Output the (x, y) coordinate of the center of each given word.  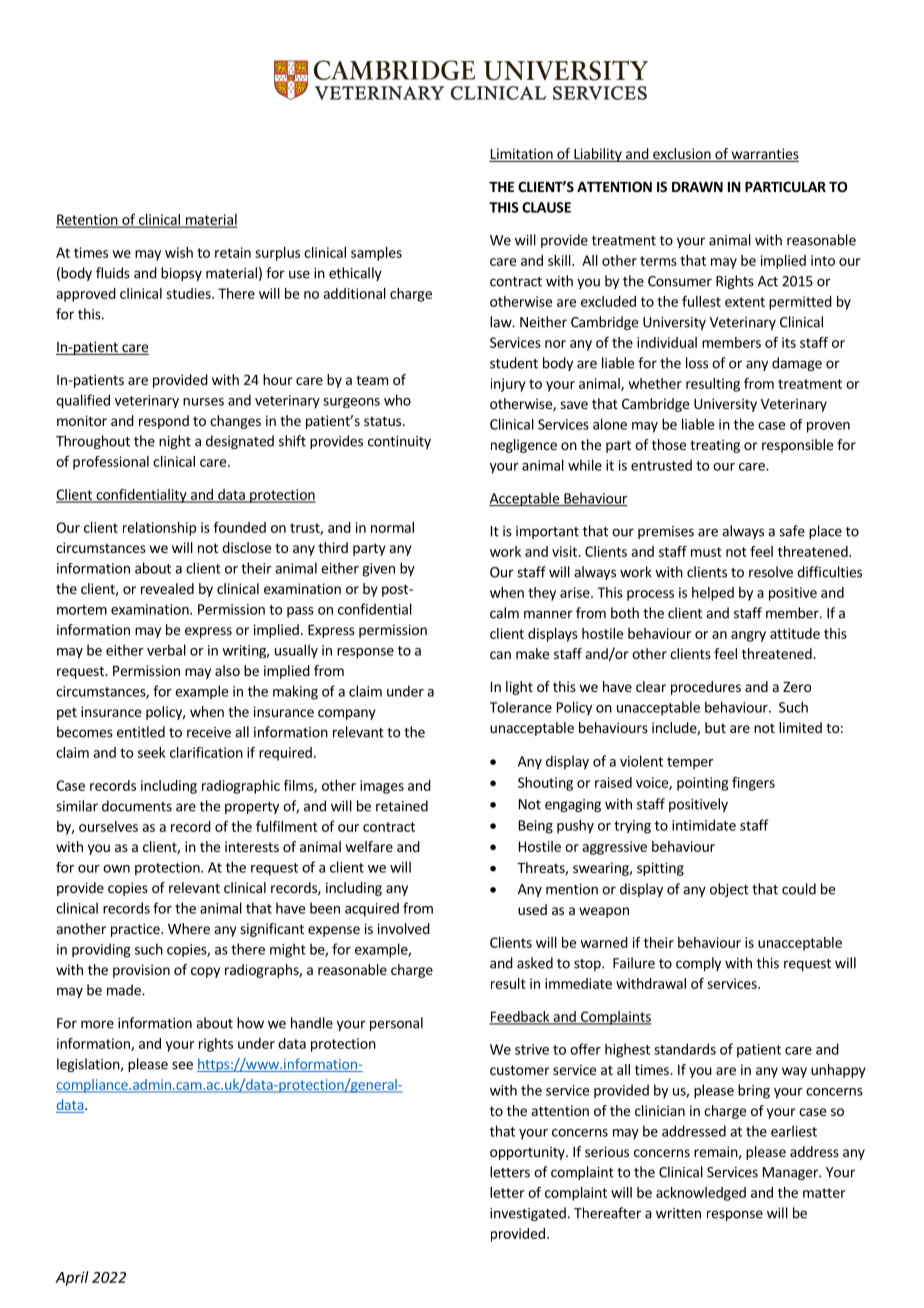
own (116, 869)
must (706, 552)
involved (404, 928)
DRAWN (697, 187)
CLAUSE (546, 207)
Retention (88, 220)
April (72, 1278)
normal (392, 527)
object (729, 890)
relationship (159, 529)
